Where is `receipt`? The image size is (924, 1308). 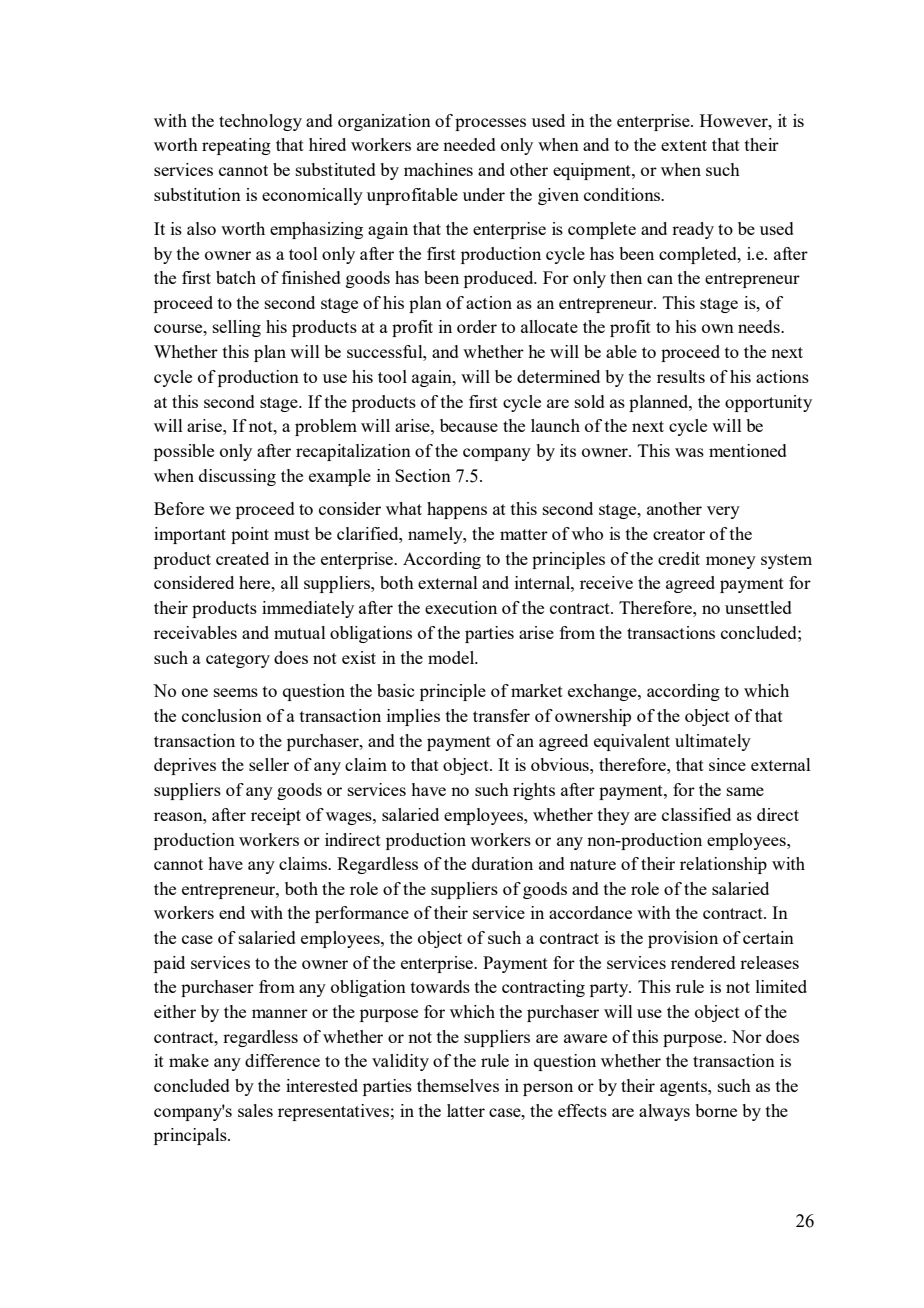
receipt is located at coordinates (276, 816).
